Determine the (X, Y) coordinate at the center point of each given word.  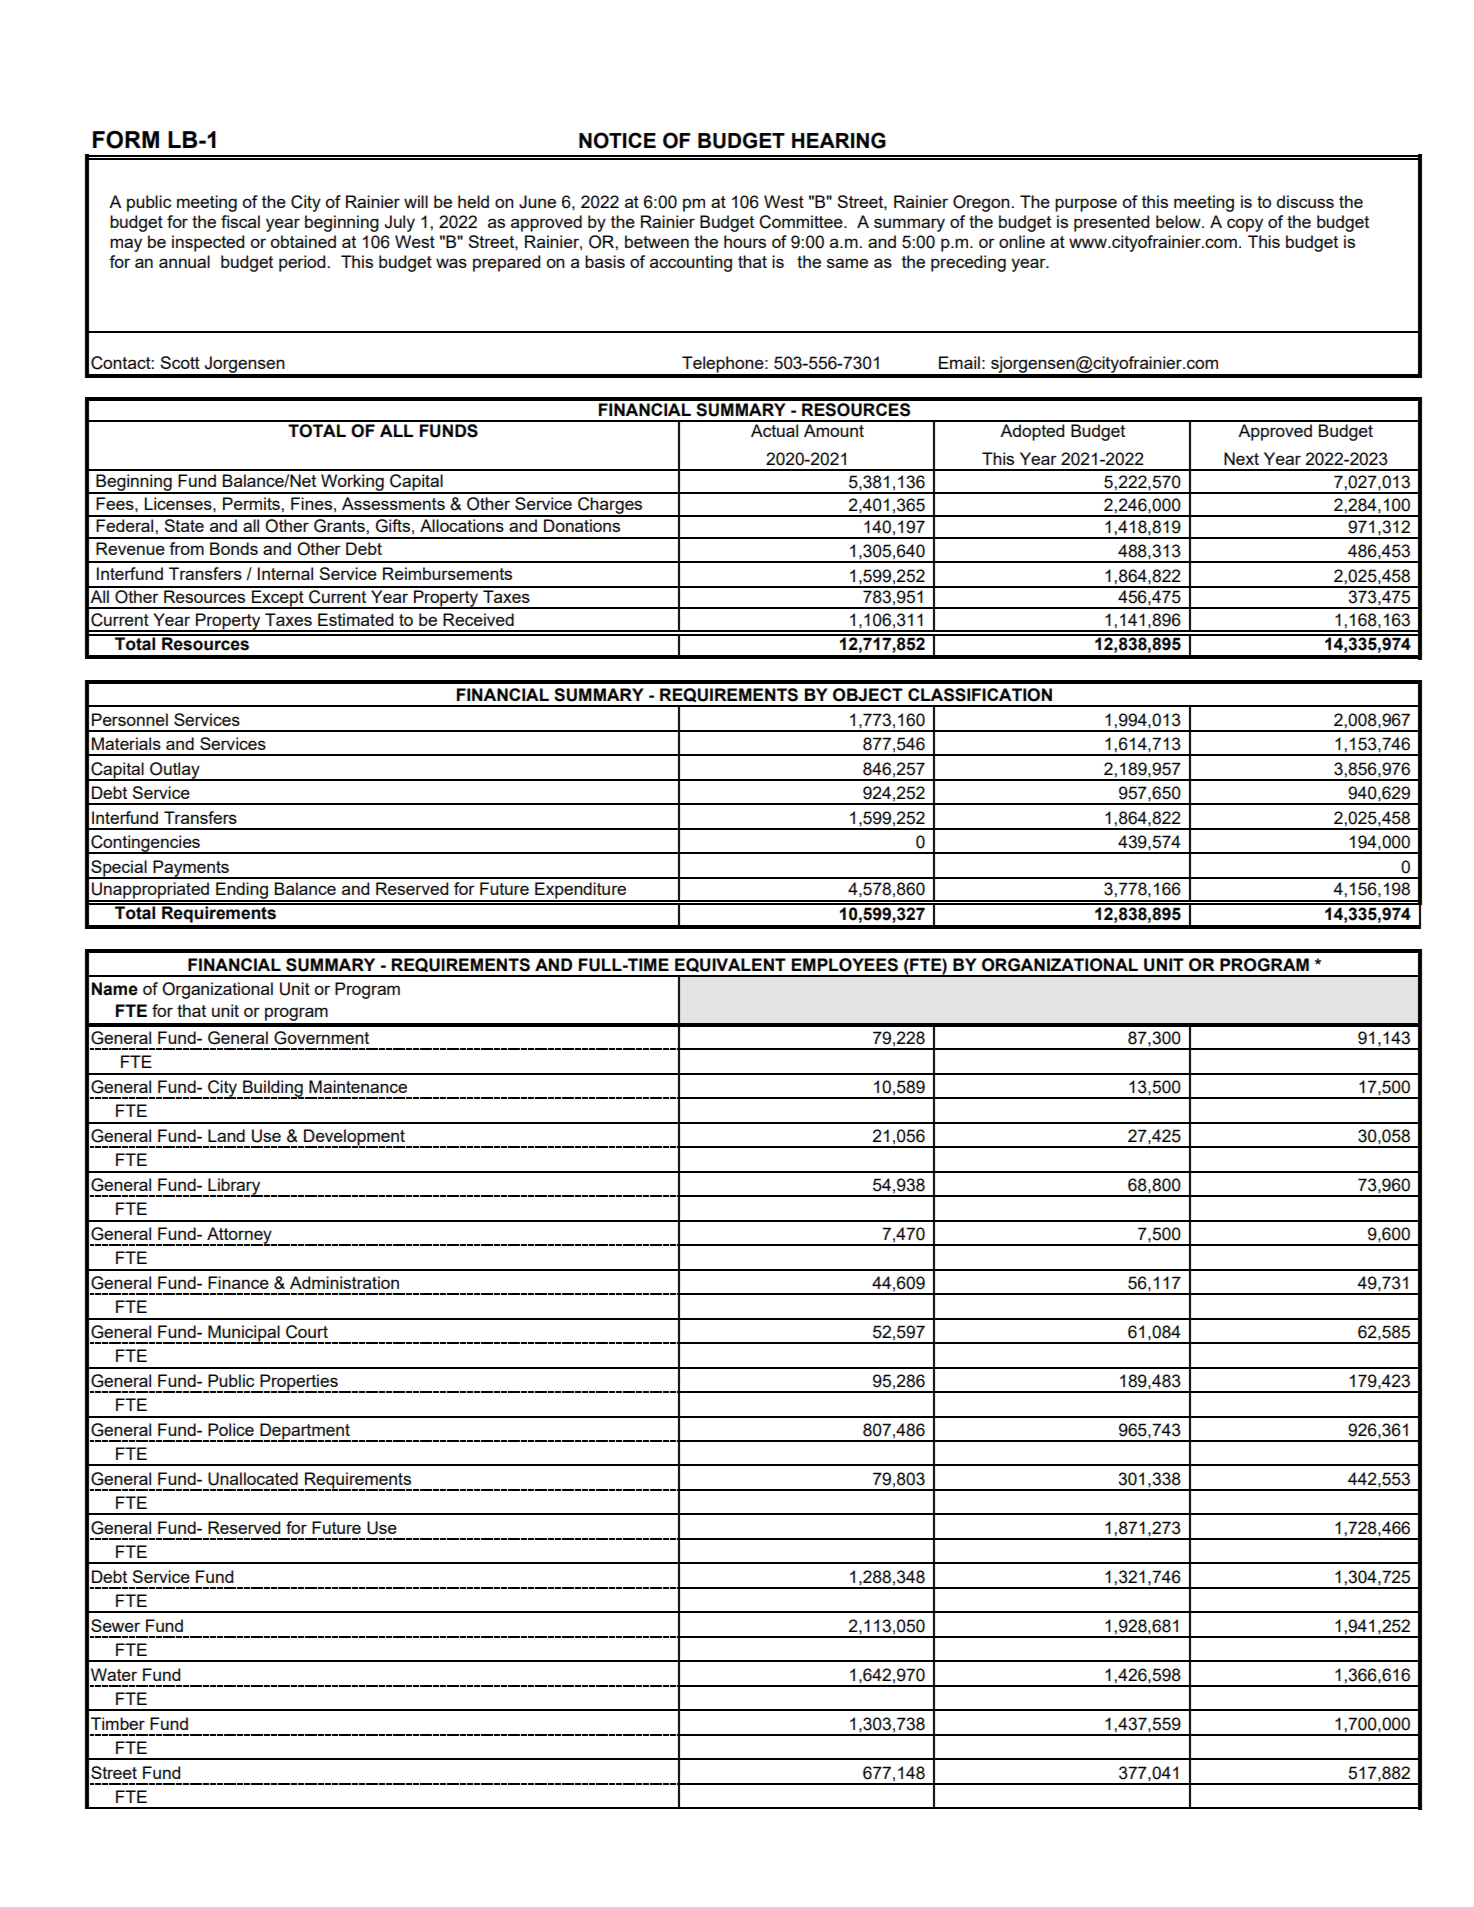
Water (114, 1674)
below (1179, 221)
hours (745, 241)
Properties (299, 1383)
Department (304, 1432)
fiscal (240, 221)
